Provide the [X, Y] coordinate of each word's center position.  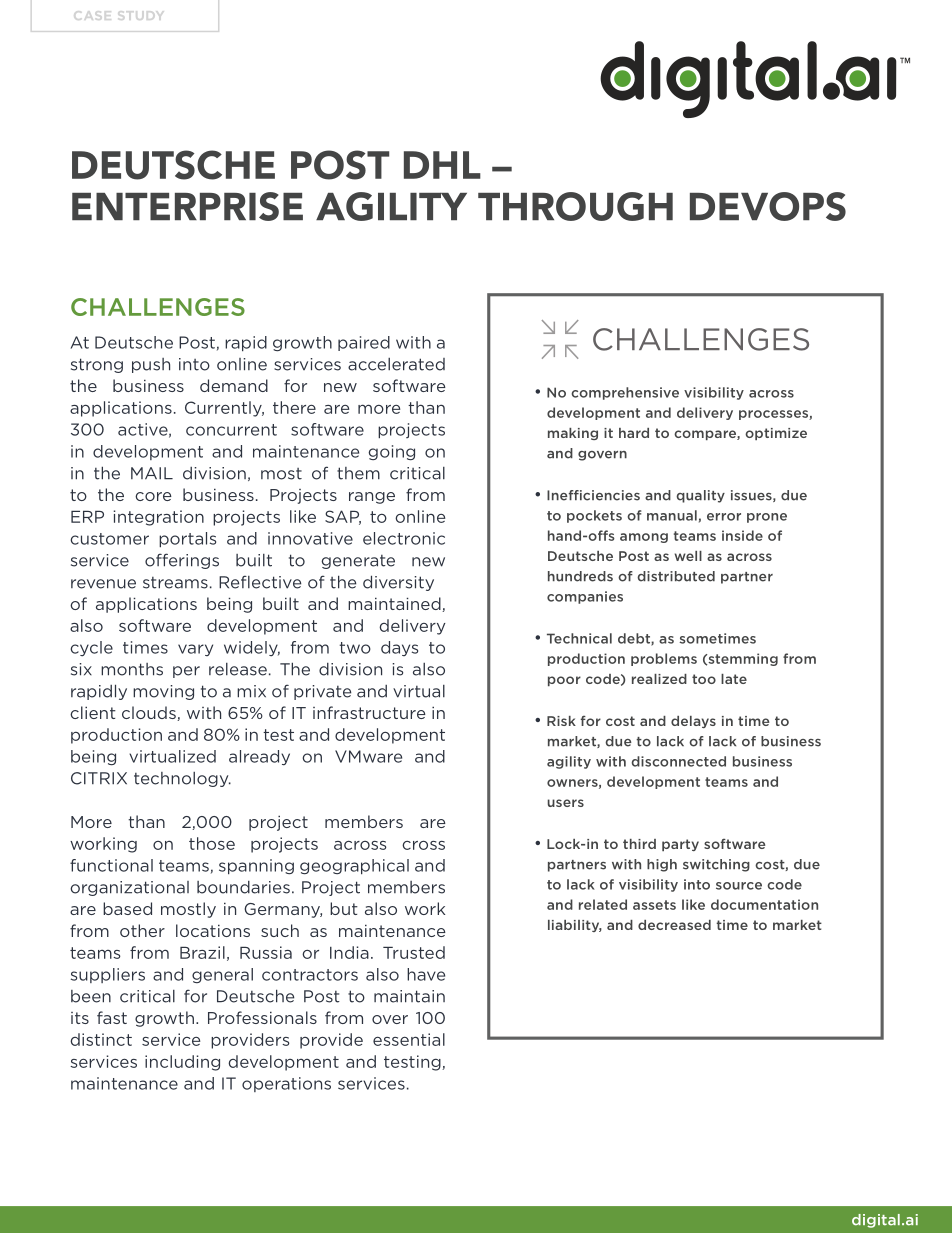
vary [195, 650]
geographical [354, 867]
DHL [442, 165]
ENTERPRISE [187, 206]
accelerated [396, 364]
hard [634, 433]
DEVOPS [768, 206]
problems [664, 659]
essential [409, 1039]
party [680, 845]
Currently [224, 409]
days [399, 648]
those [212, 843]
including [182, 1063]
